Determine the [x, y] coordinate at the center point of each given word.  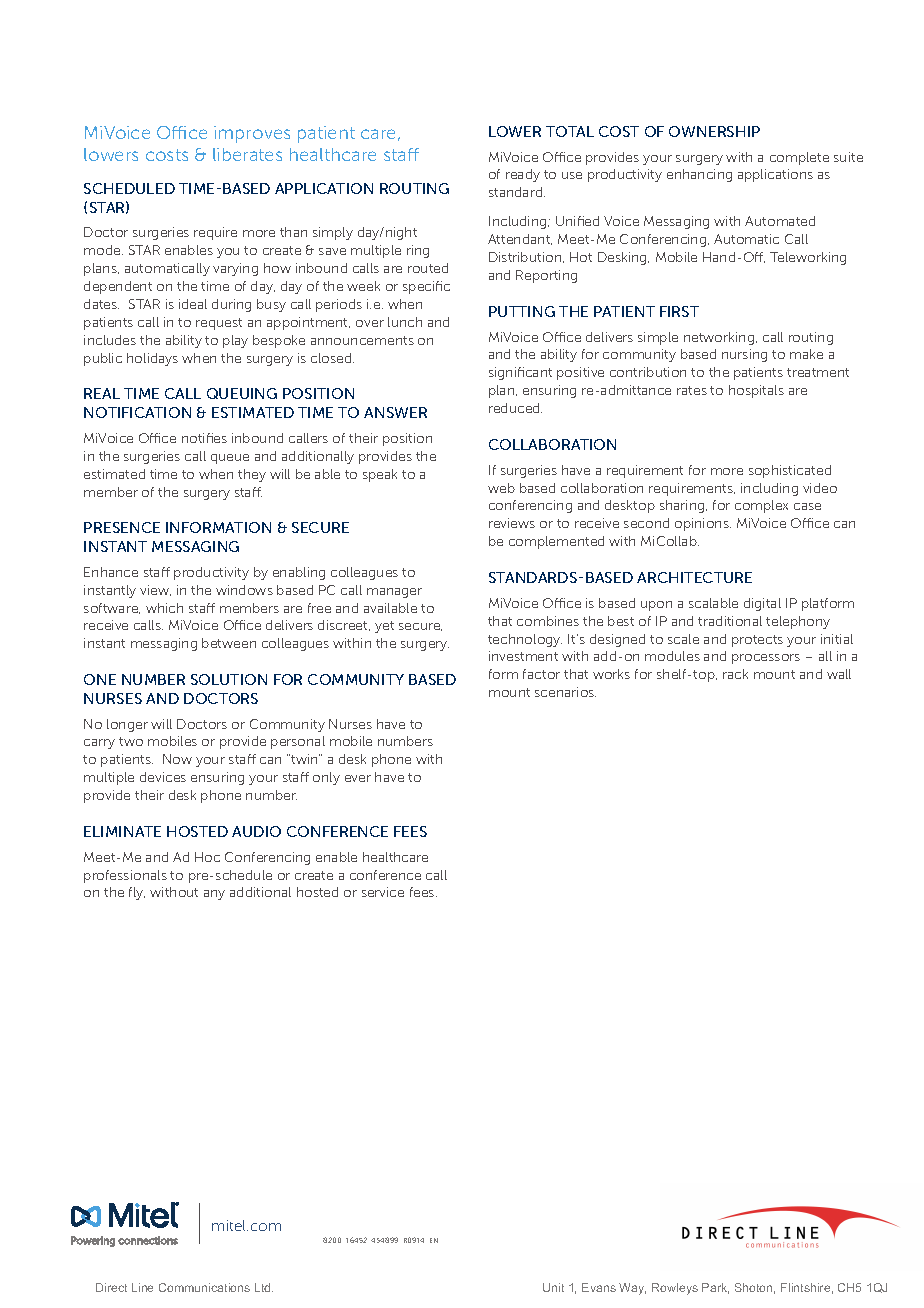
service [383, 892]
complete [799, 158]
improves [252, 134]
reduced [515, 408]
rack [735, 674]
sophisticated [790, 471]
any [214, 895]
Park [715, 1288]
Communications [204, 1287]
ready [523, 175]
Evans [599, 1287]
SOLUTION [229, 679]
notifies [204, 438]
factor [541, 674]
